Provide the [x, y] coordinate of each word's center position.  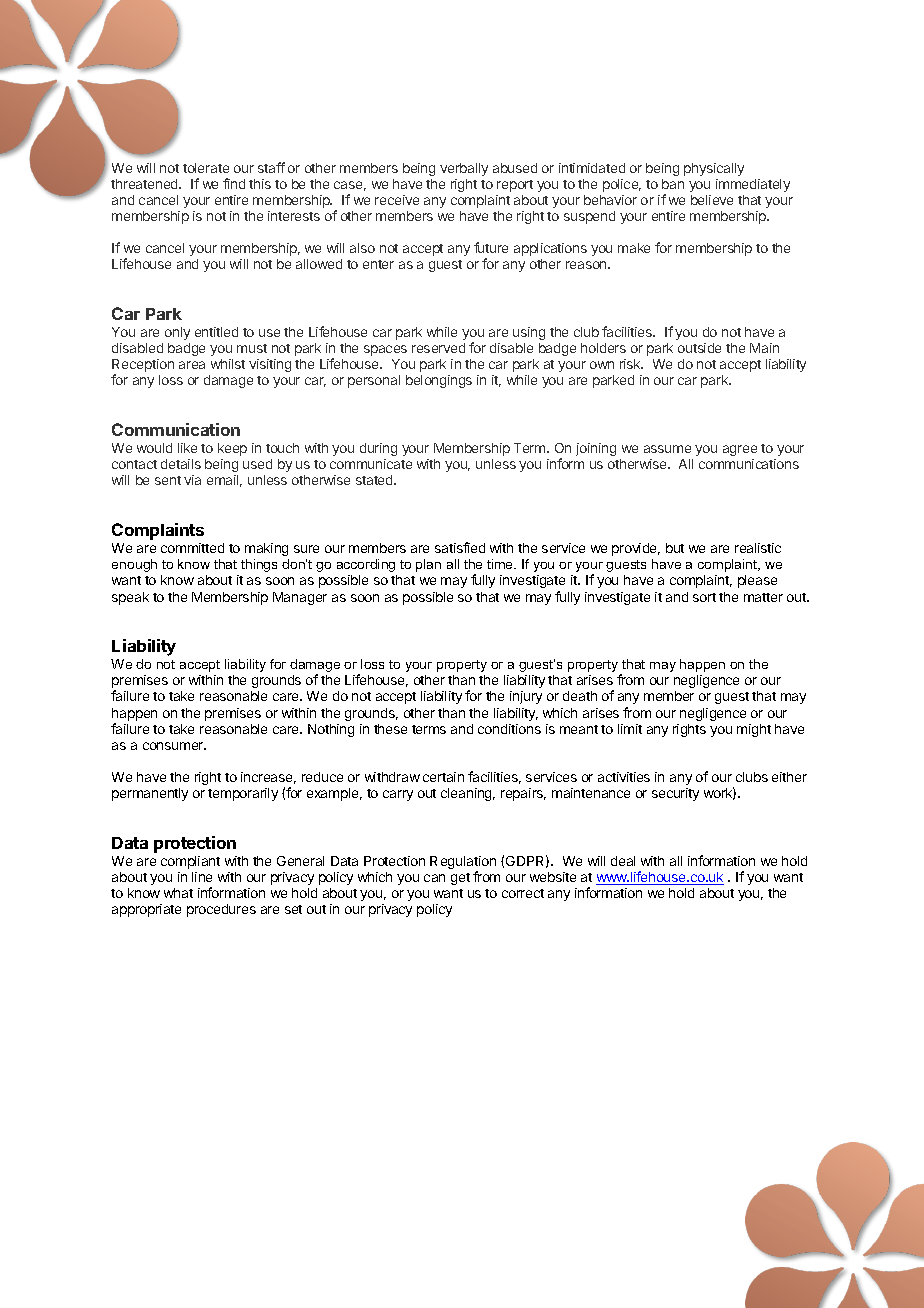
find [234, 183]
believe [712, 200]
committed [192, 548]
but [675, 548]
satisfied [460, 547]
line [202, 877]
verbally [464, 169]
